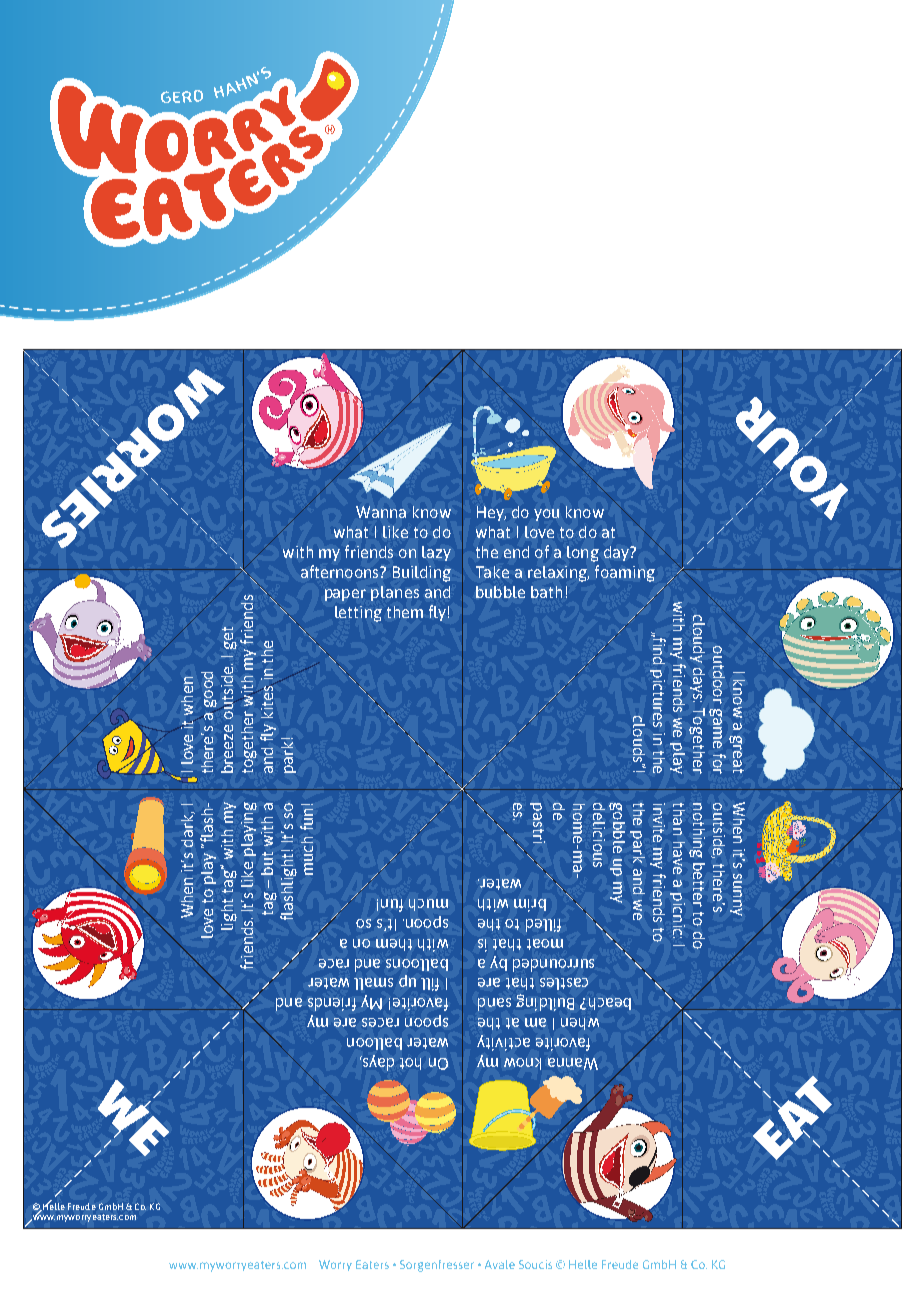 This page has width=924, height=1308. Describe the element at coordinates (82, 1206) in the page. I see `Freude` at that location.
